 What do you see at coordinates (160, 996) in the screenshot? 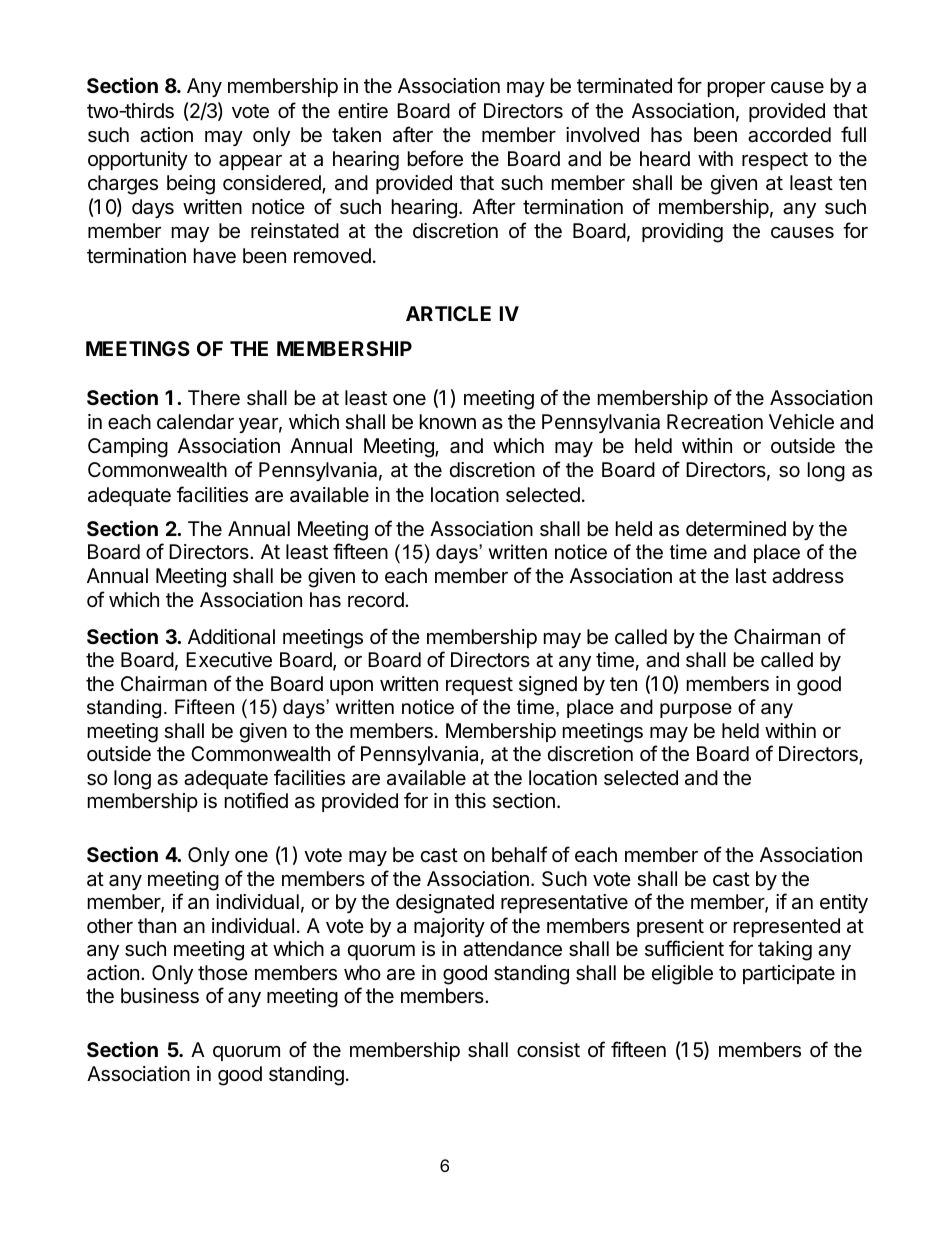
I see `business` at bounding box center [160, 996].
